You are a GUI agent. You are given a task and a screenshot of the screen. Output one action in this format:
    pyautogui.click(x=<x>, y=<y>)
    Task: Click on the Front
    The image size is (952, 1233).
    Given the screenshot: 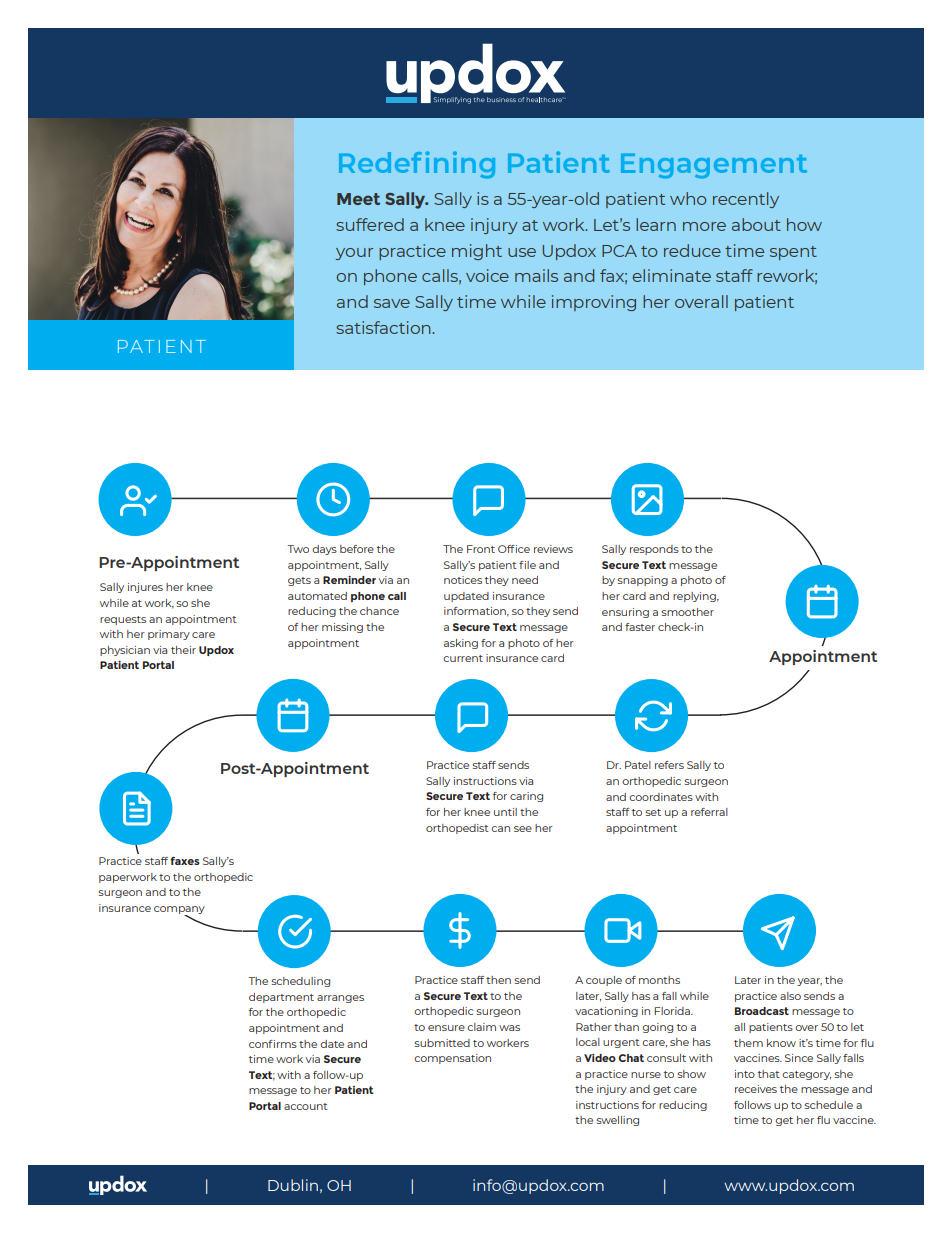 What is the action you would take?
    pyautogui.click(x=481, y=549)
